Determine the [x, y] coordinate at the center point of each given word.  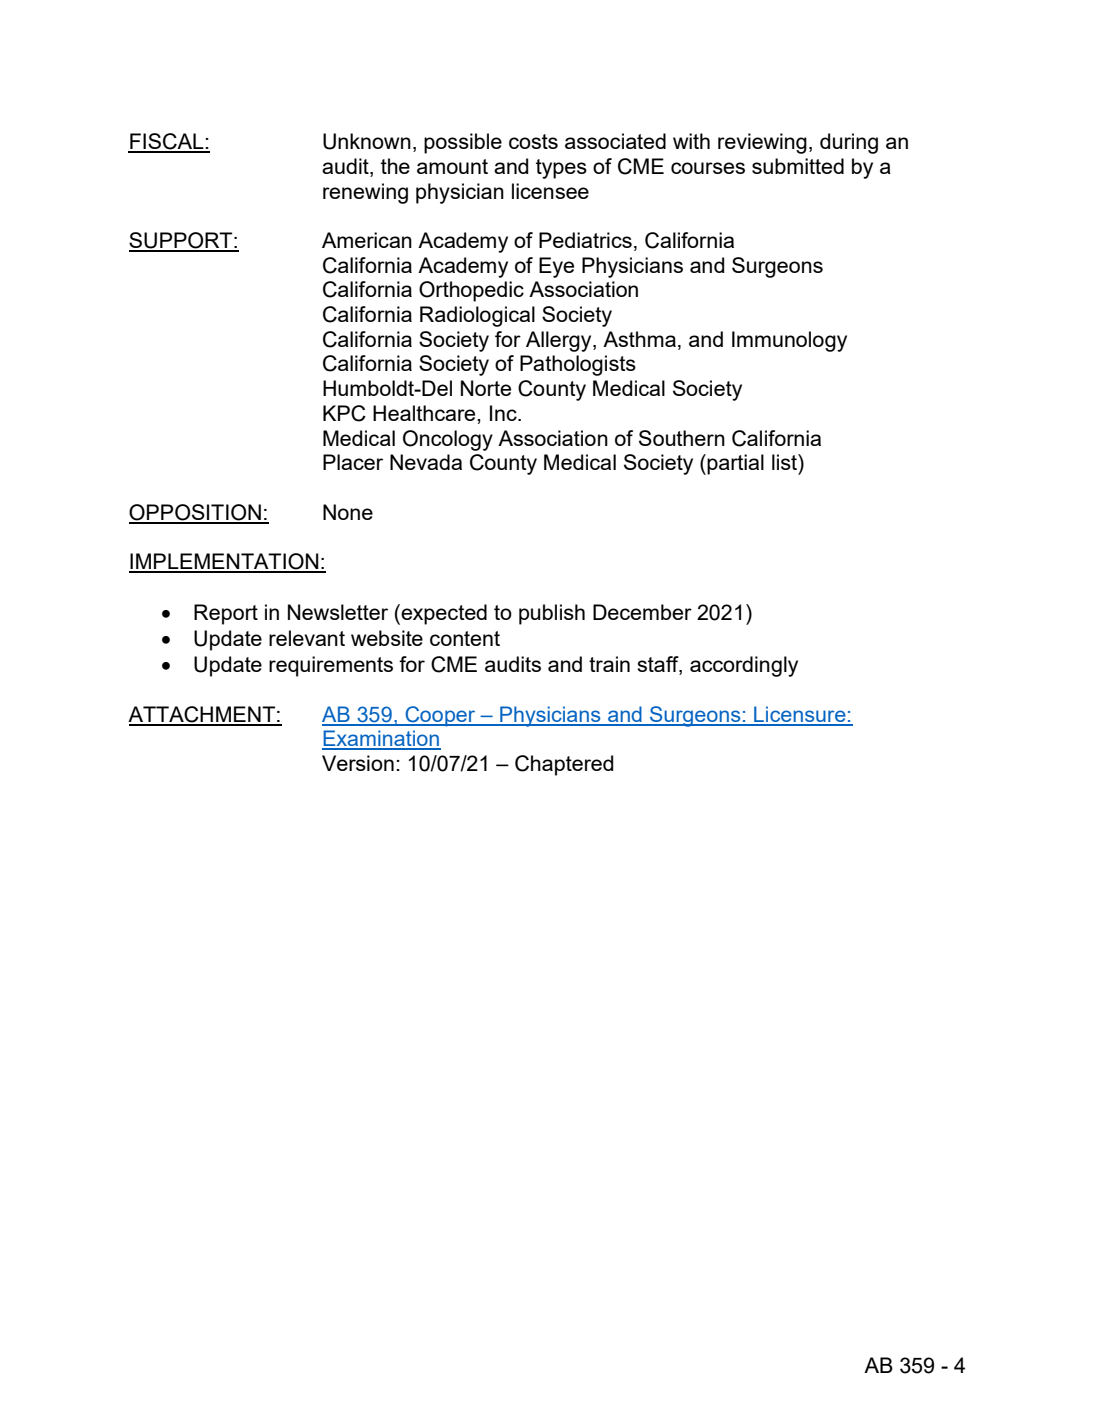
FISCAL [167, 142]
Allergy [560, 341]
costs [533, 141]
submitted [798, 166]
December [642, 612]
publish [552, 614]
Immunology [789, 341]
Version [358, 763]
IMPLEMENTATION [225, 562]
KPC [344, 413]
